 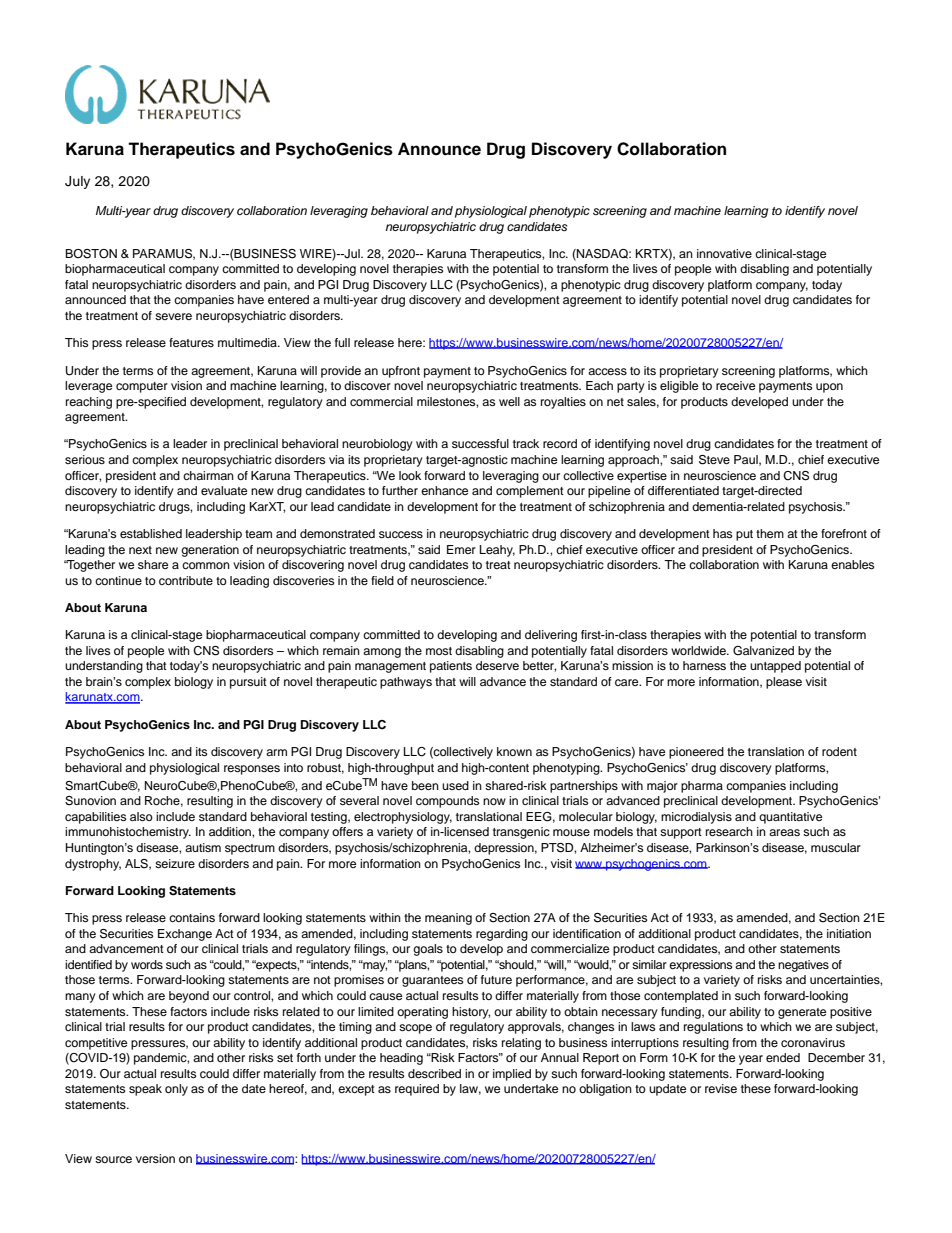 What do you see at coordinates (714, 460) in the image?
I see `Steve` at bounding box center [714, 460].
